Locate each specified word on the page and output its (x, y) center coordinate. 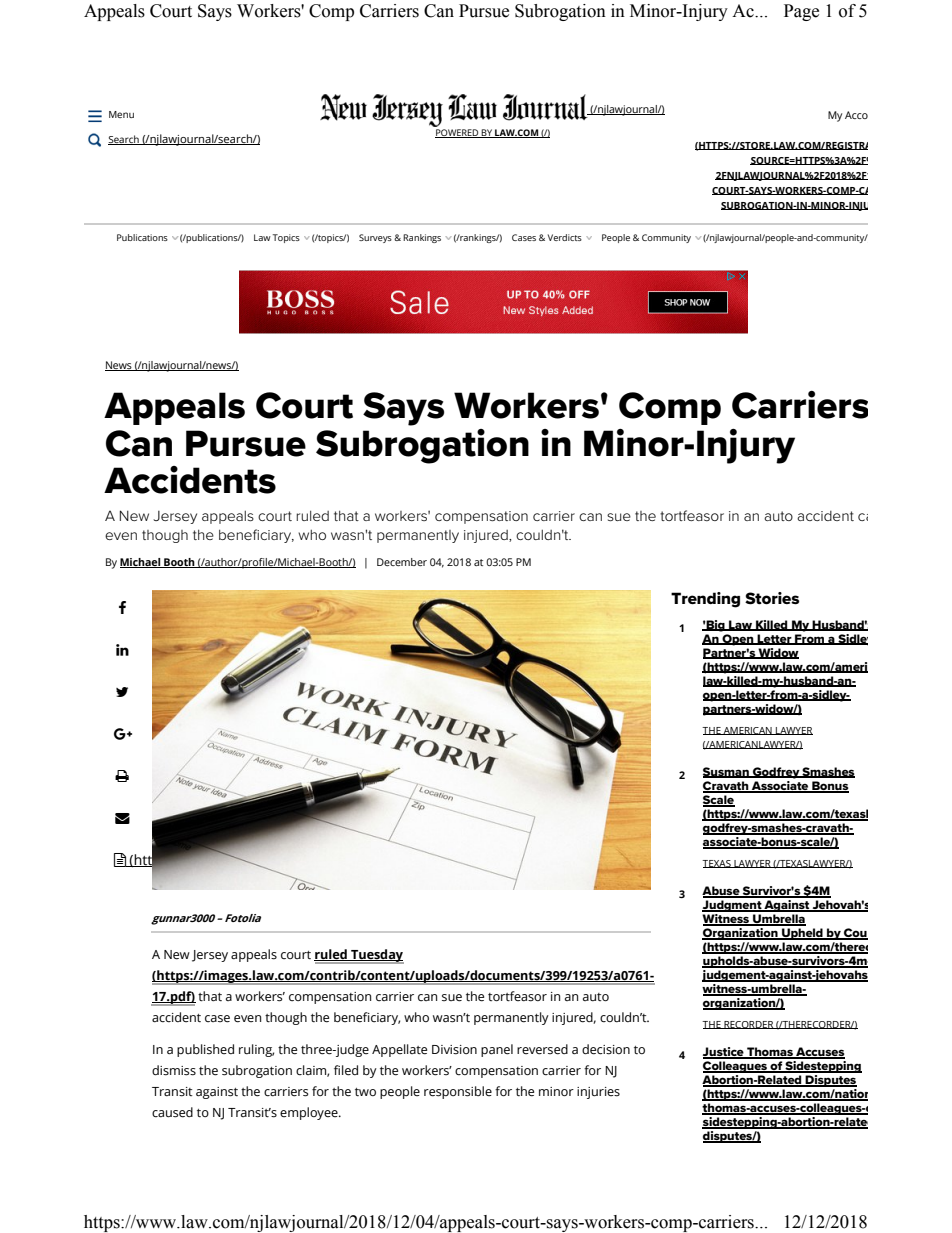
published (205, 1050)
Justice (724, 1053)
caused (172, 1112)
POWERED (458, 133)
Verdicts (565, 237)
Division (454, 1050)
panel (497, 1050)
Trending (705, 600)
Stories (772, 598)
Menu (121, 114)
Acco (856, 115)
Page (801, 12)
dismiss (174, 1070)
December (402, 562)
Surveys (375, 238)
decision (606, 1049)
